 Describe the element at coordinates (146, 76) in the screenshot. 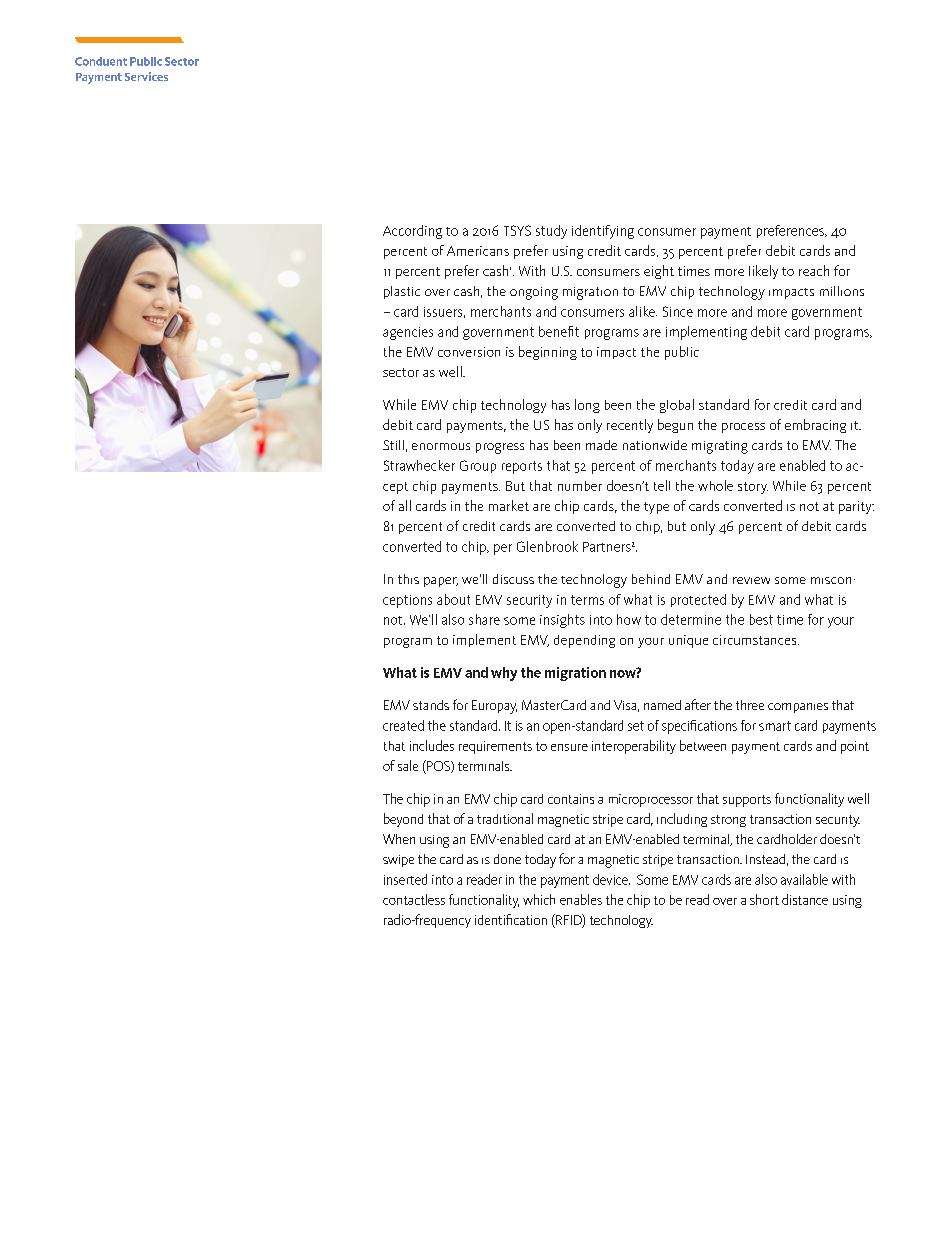

I see `Services` at that location.
